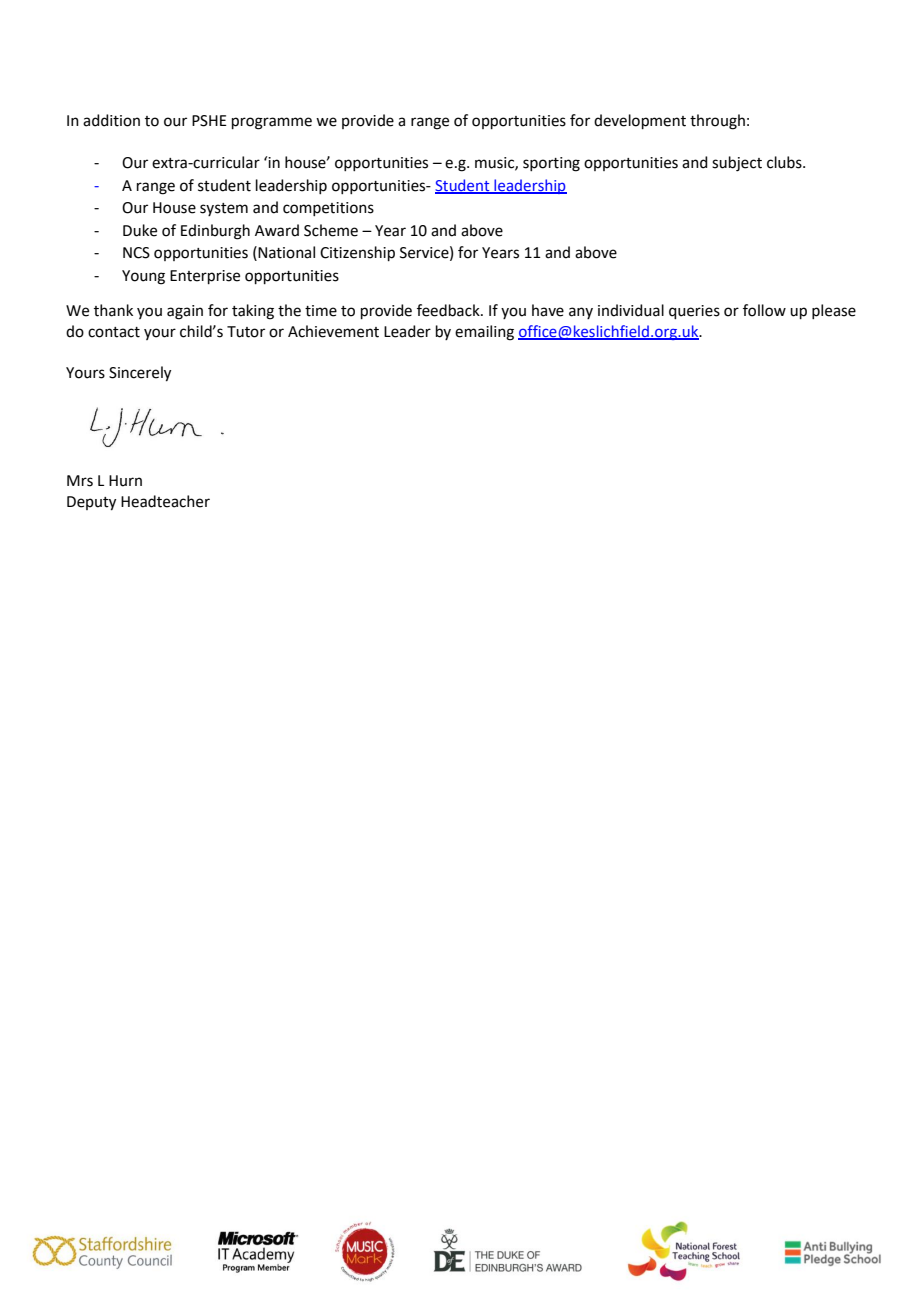 The width and height of the screenshot is (924, 1309). What do you see at coordinates (91, 503) in the screenshot?
I see `Deputy` at bounding box center [91, 503].
